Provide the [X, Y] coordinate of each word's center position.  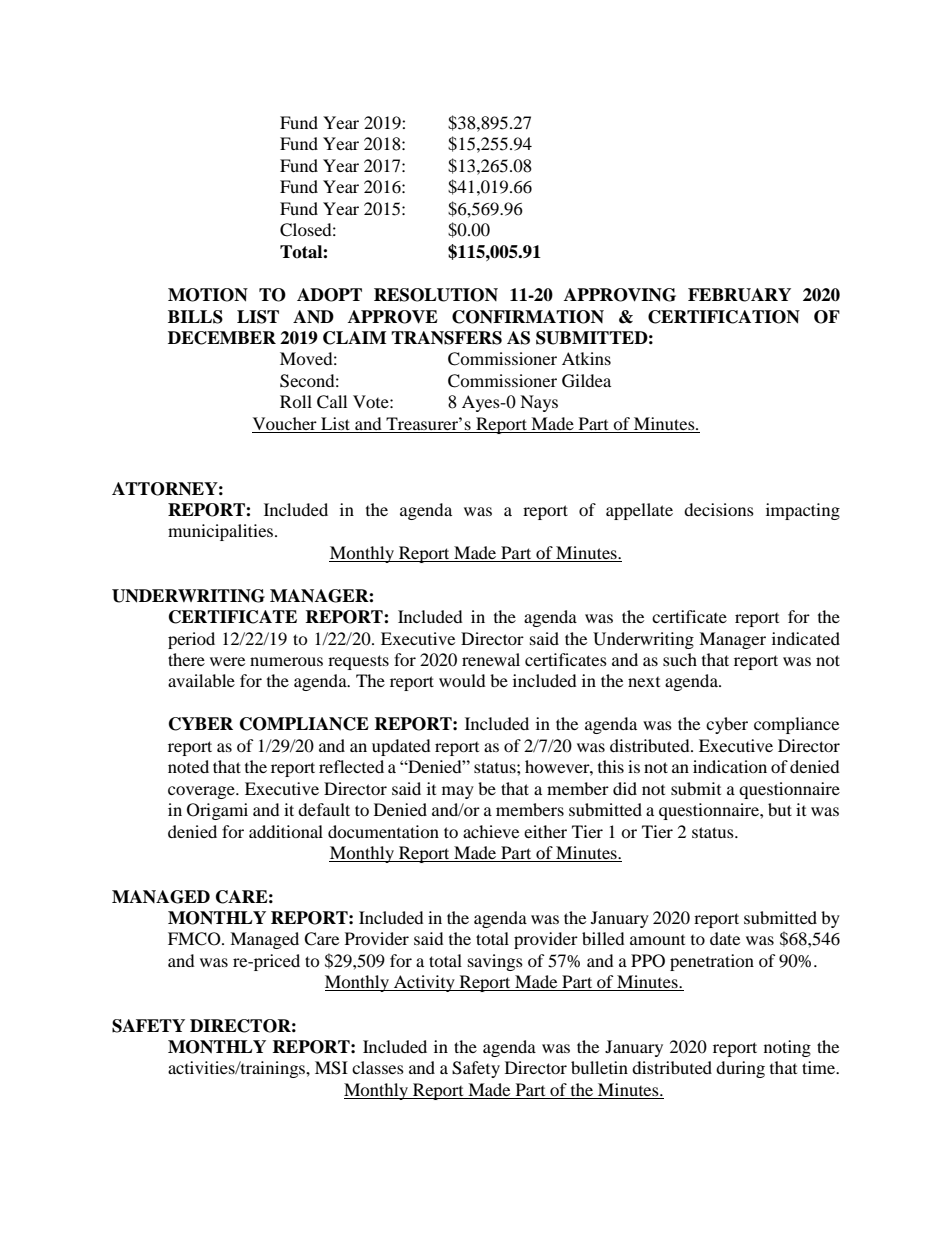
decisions [719, 509]
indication [730, 766]
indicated [806, 638]
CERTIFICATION [724, 317]
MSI [331, 1068]
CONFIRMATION [528, 317]
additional [286, 831]
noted [188, 766]
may [458, 792]
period [191, 640]
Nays [539, 403]
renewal [491, 659]
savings [495, 962]
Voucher [285, 423]
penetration [712, 962]
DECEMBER [222, 338]
